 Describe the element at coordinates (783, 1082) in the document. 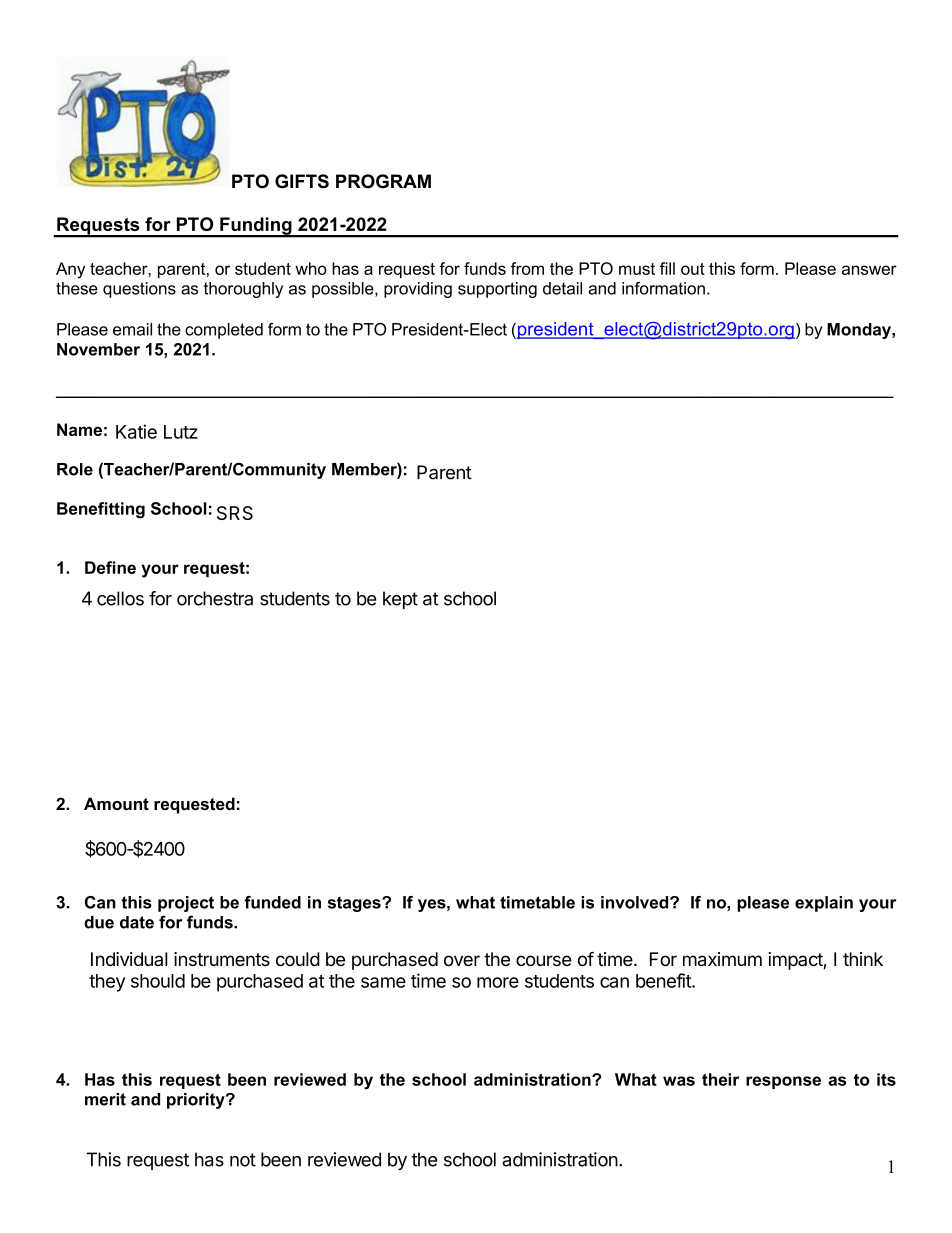

I see `response` at that location.
